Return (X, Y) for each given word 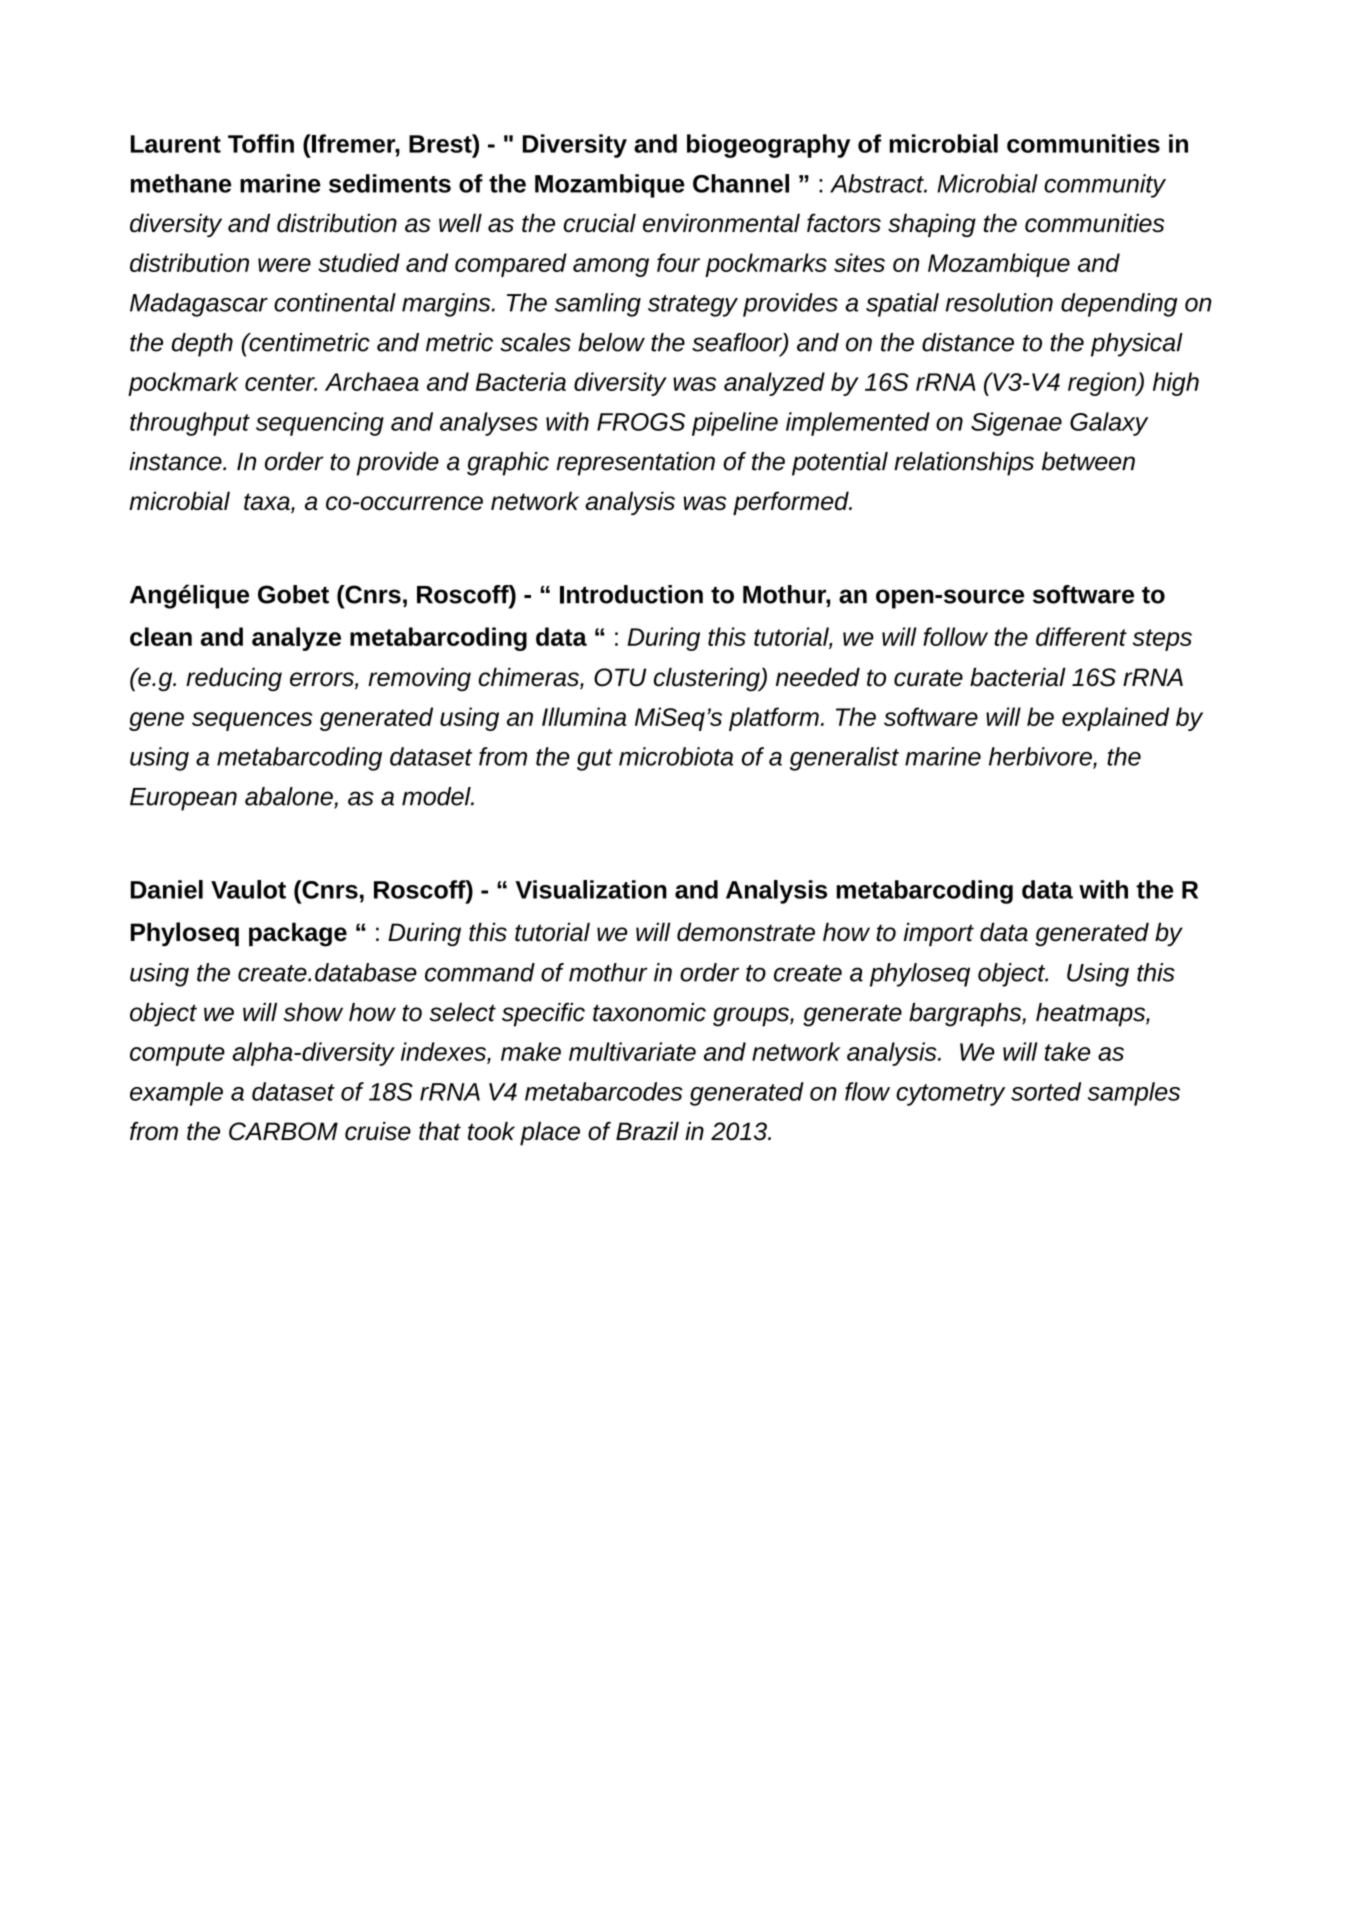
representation (635, 464)
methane (181, 183)
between (1088, 461)
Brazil (647, 1131)
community (1105, 186)
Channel (741, 183)
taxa (268, 503)
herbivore (1041, 757)
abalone (290, 797)
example (176, 1094)
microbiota (676, 756)
